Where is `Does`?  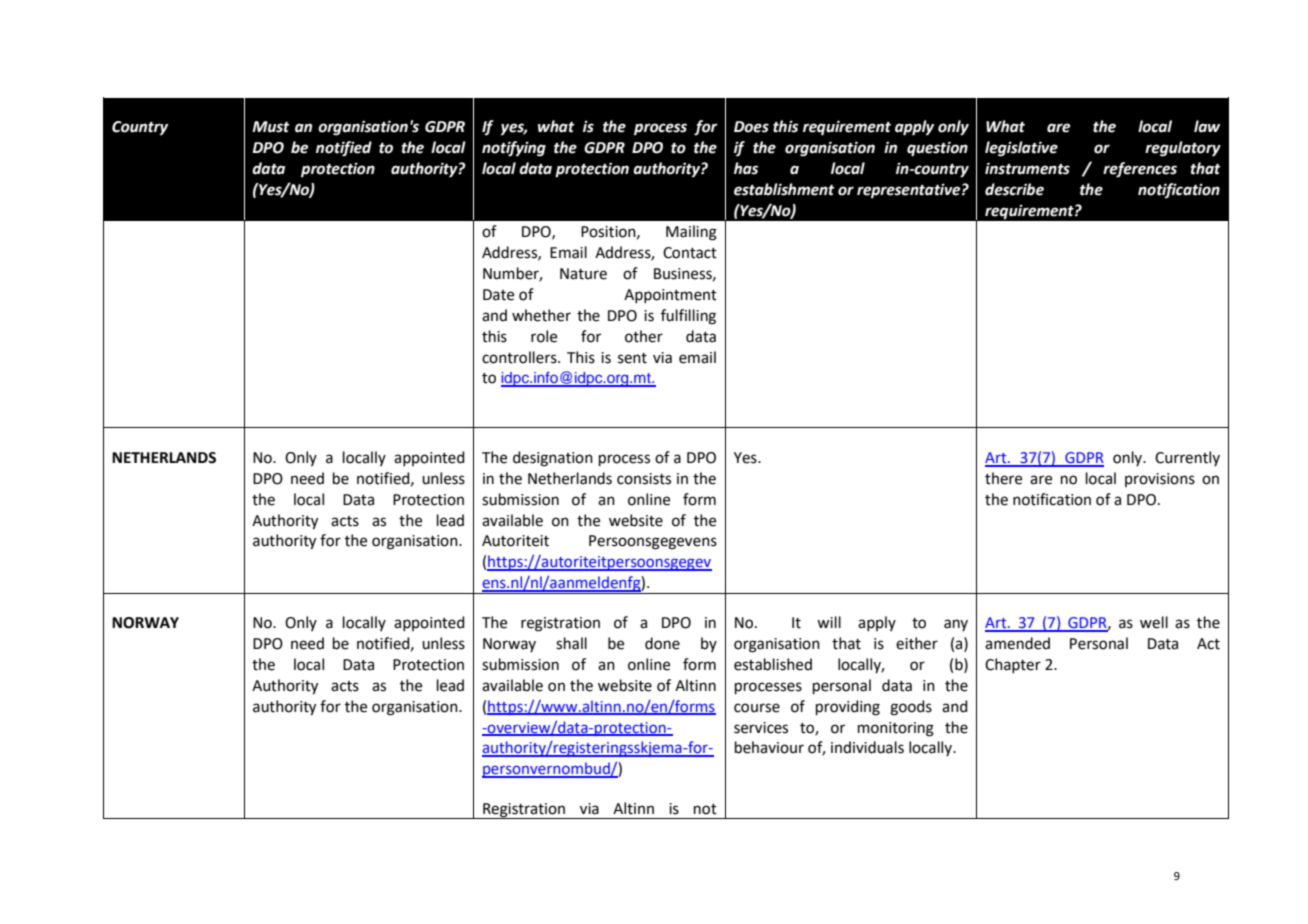 Does is located at coordinates (751, 127).
